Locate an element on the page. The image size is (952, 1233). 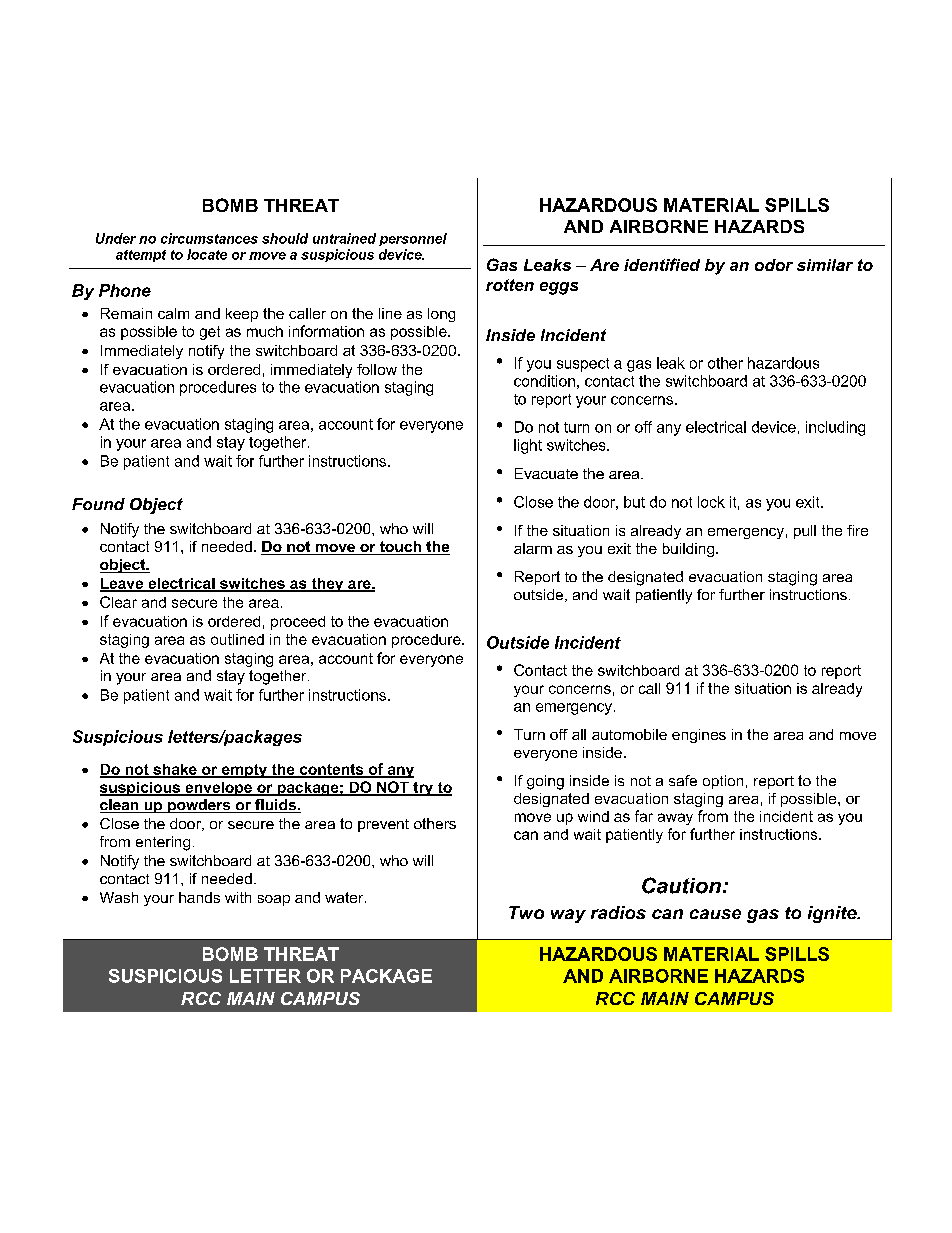
Leave is located at coordinates (123, 584).
